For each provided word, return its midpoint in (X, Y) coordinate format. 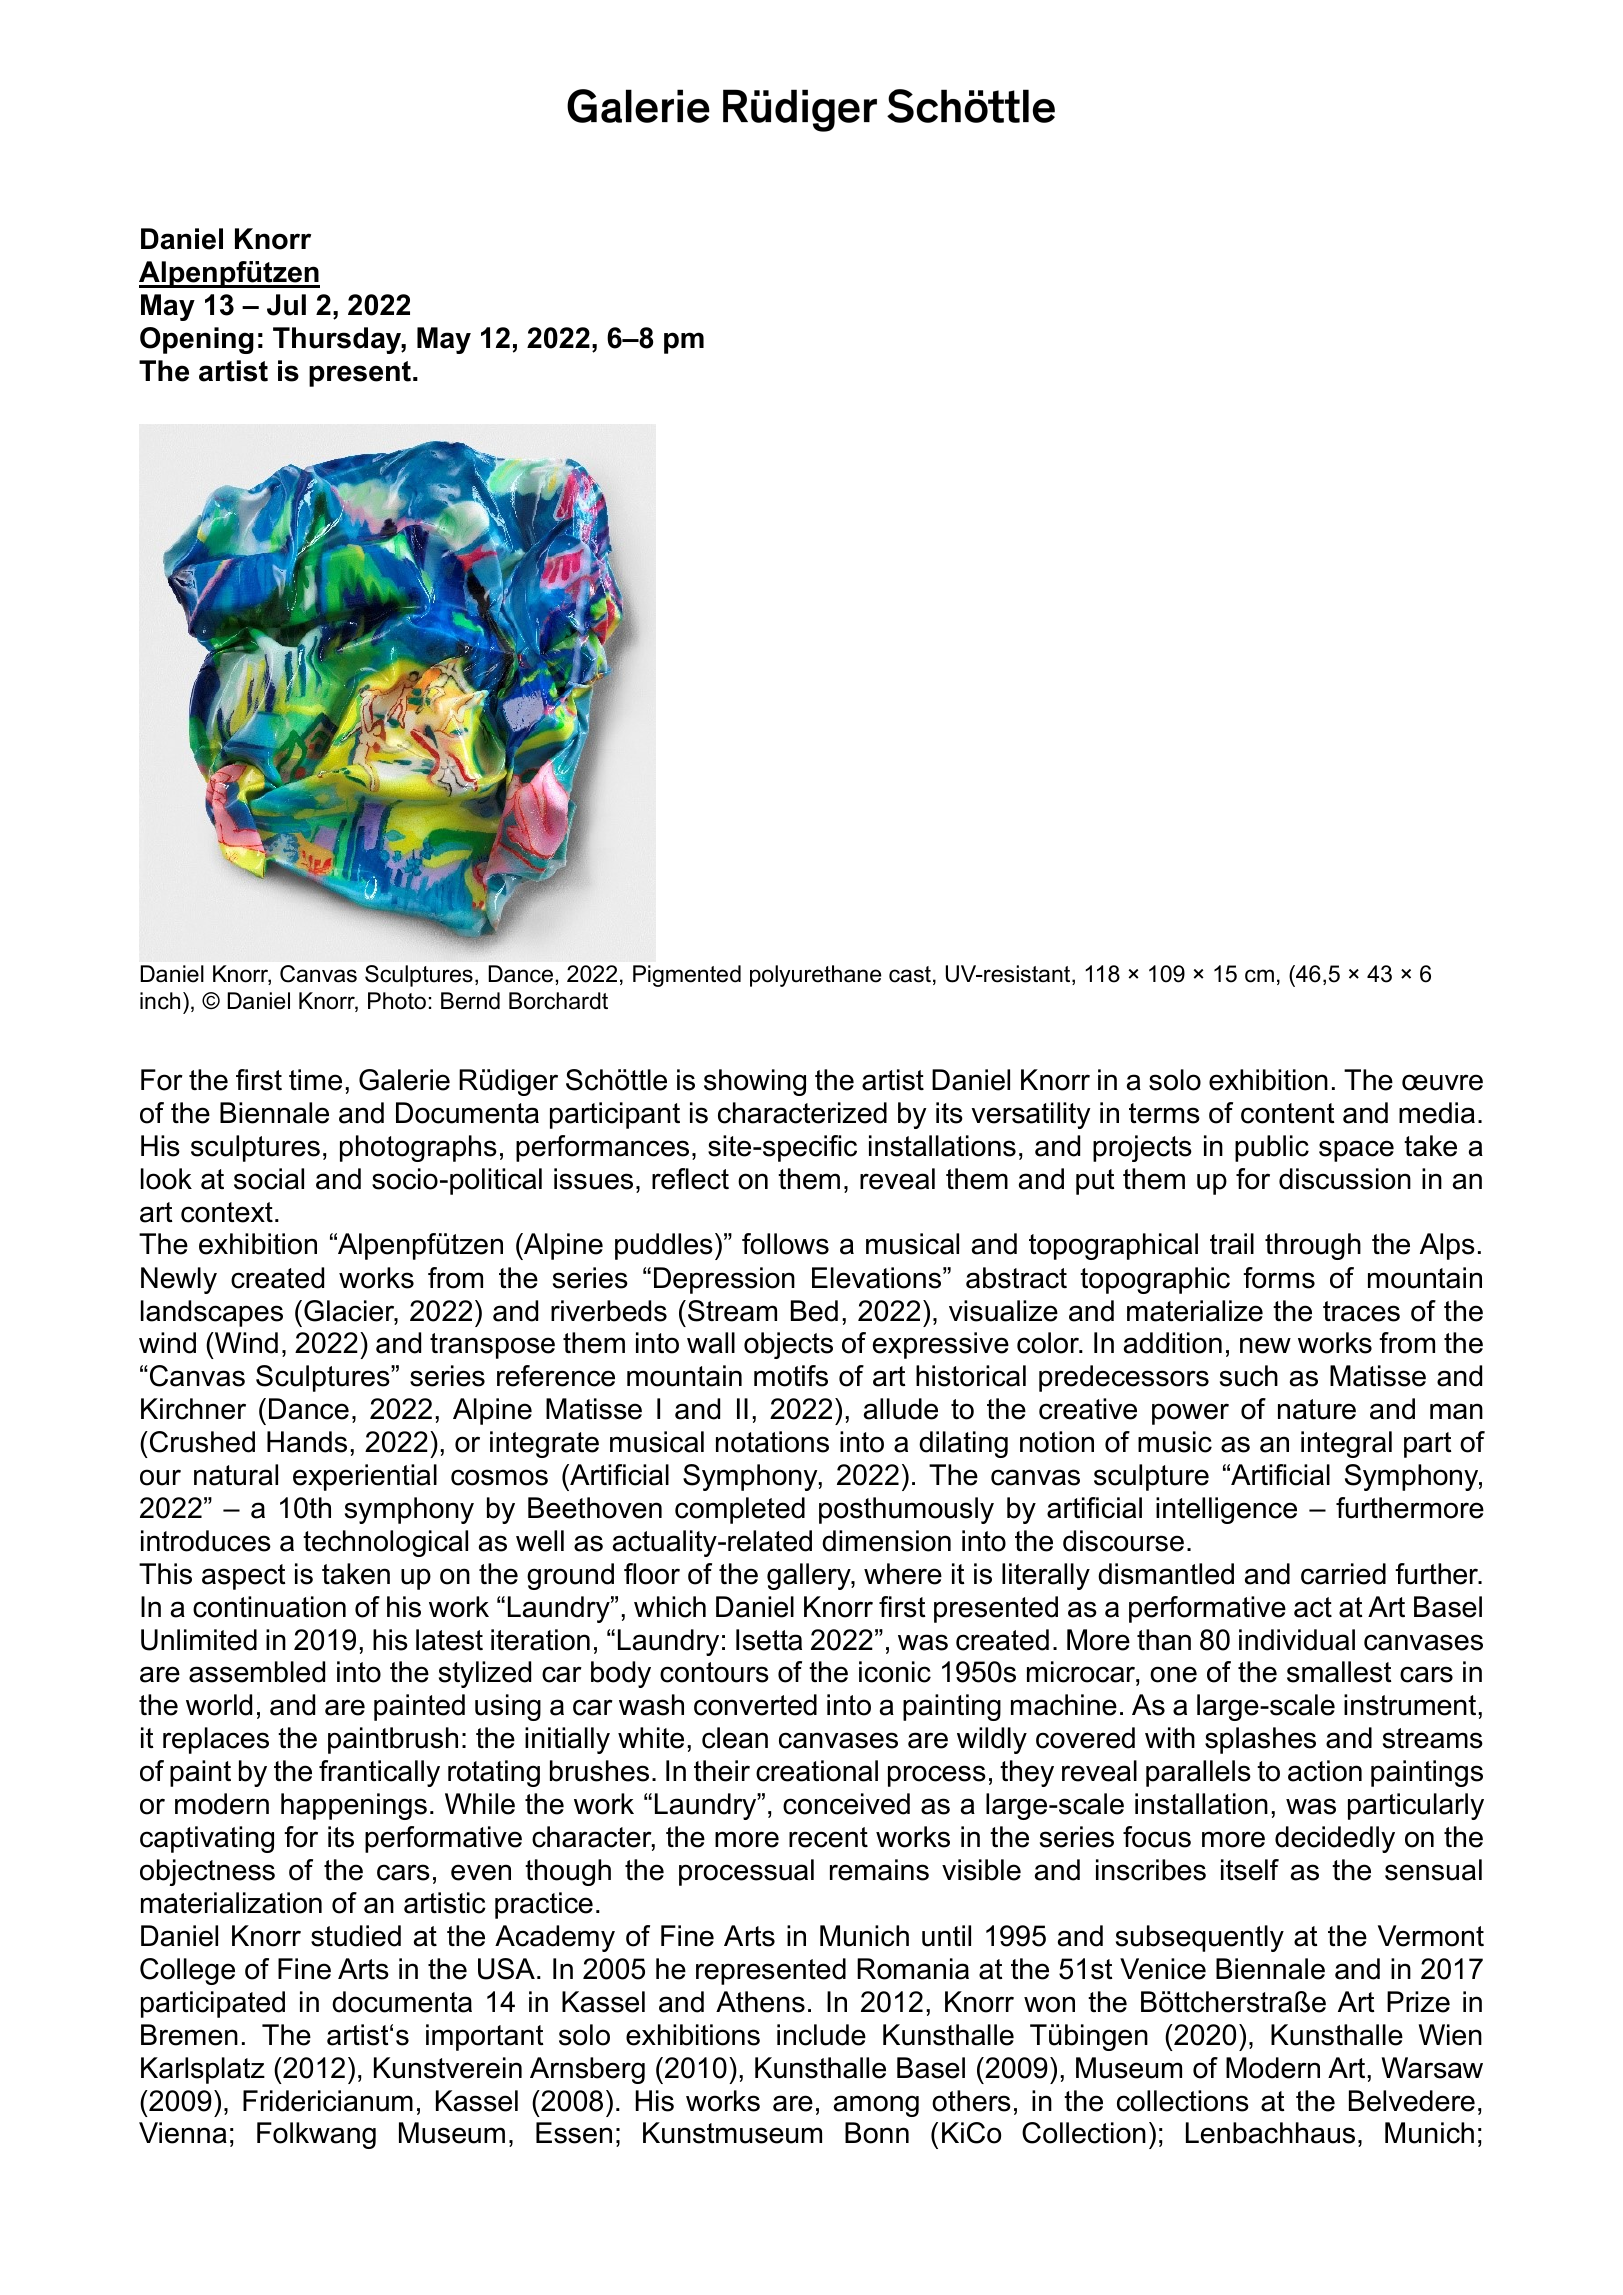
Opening (197, 340)
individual (1297, 1640)
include (821, 2035)
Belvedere (1412, 2101)
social (269, 1179)
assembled (257, 1672)
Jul (286, 305)
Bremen (189, 2035)
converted (755, 1705)
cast (910, 974)
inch (160, 1001)
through (1313, 1246)
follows (785, 1244)
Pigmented (687, 976)
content (1288, 1113)
